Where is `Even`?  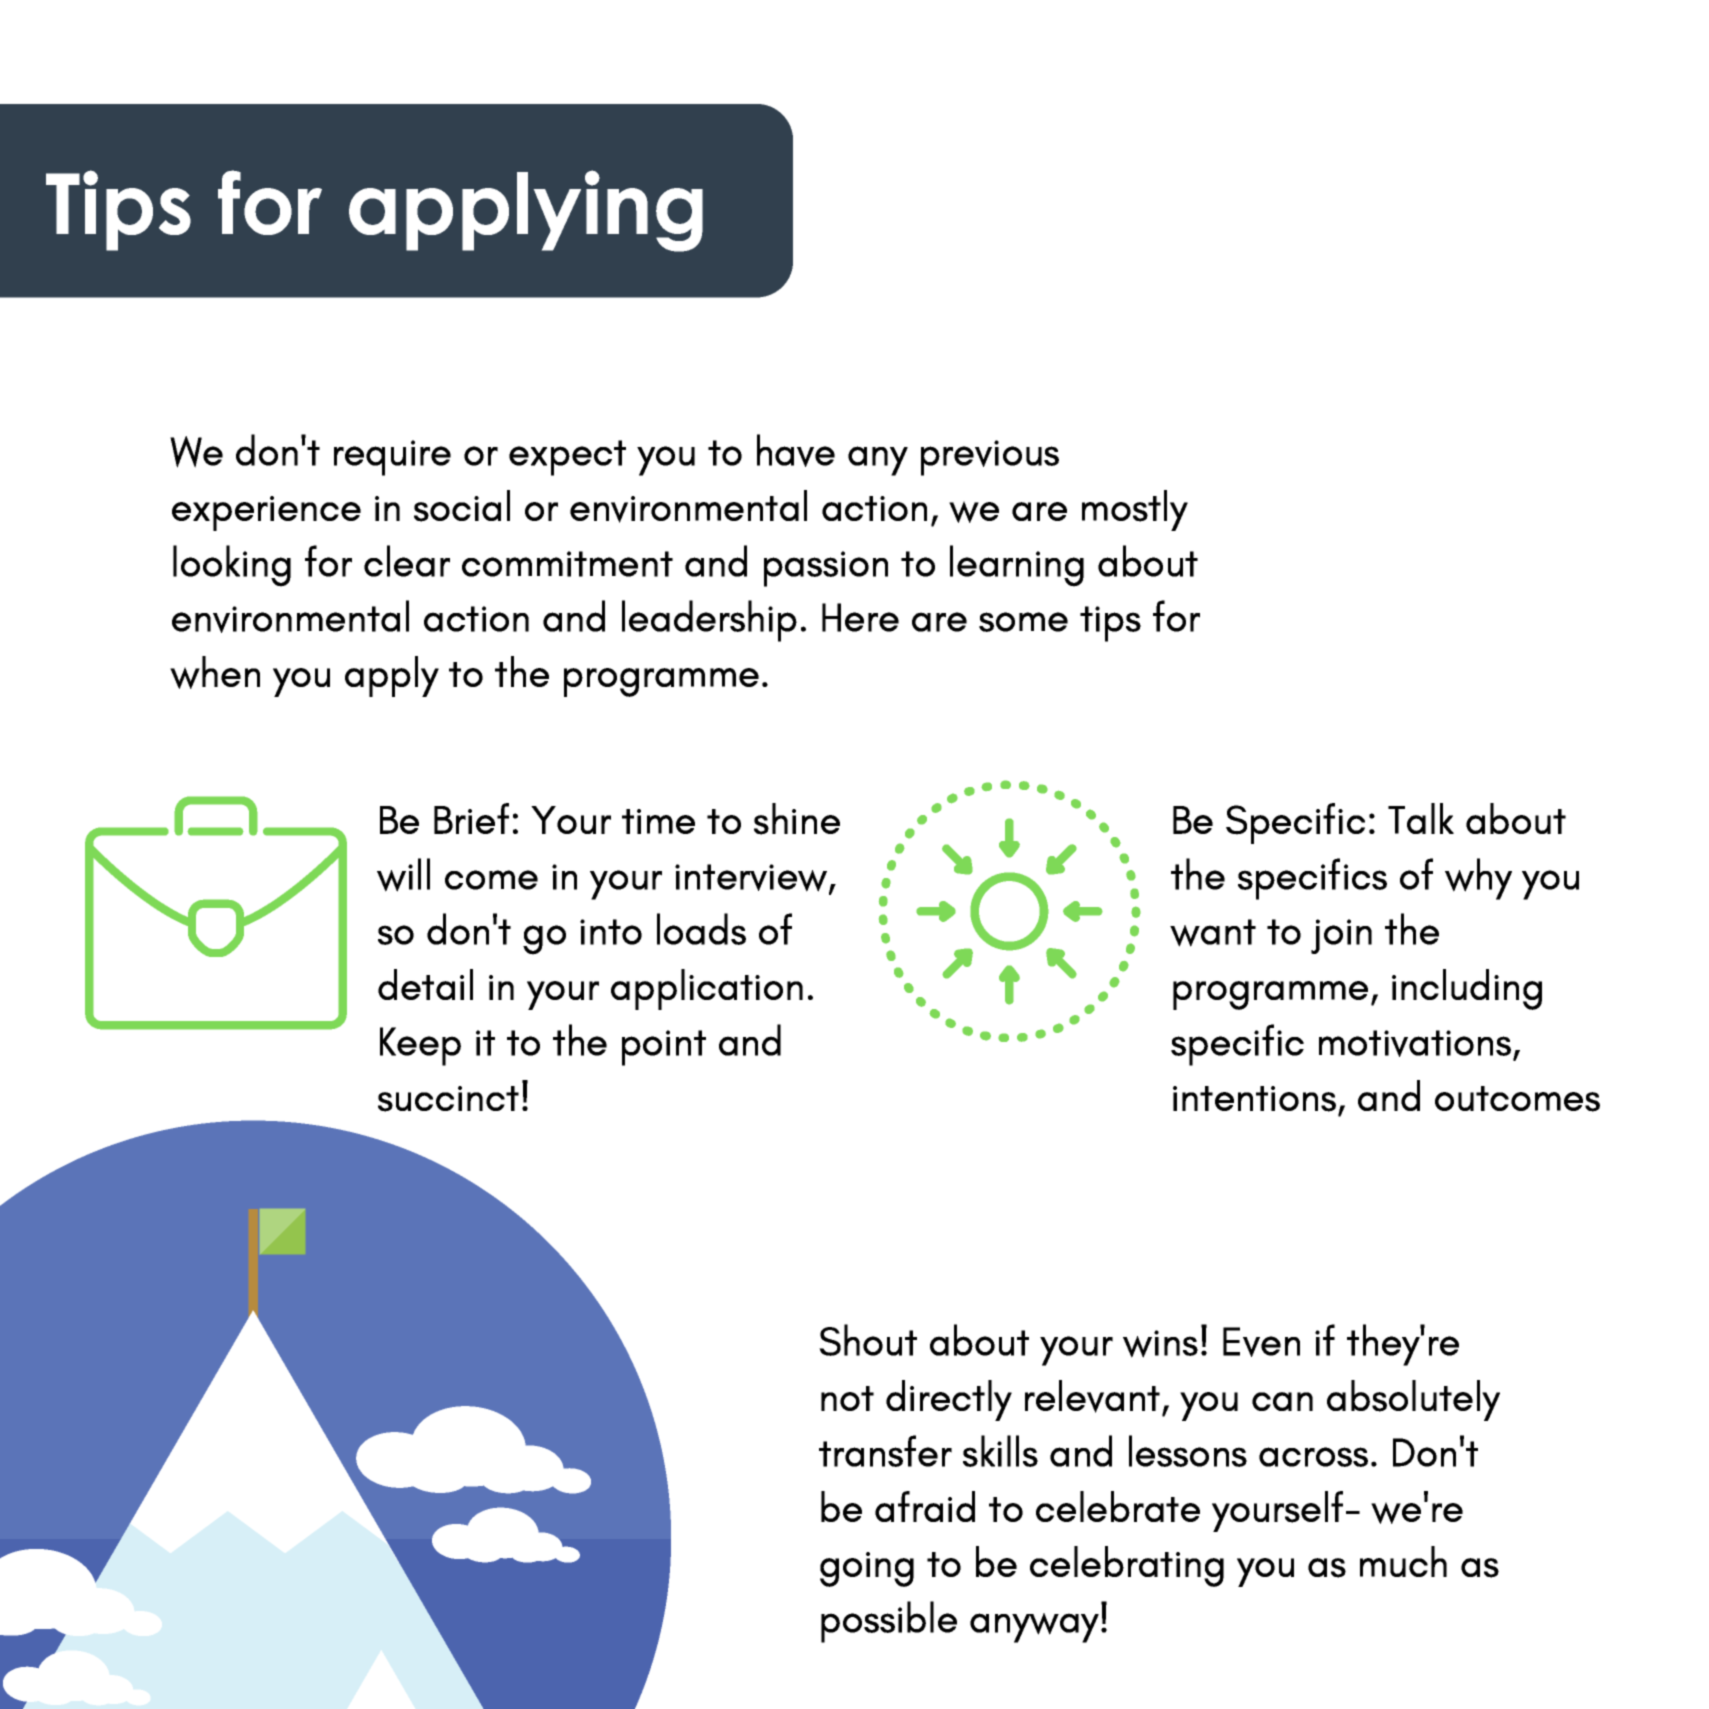
Even is located at coordinates (1261, 1342).
